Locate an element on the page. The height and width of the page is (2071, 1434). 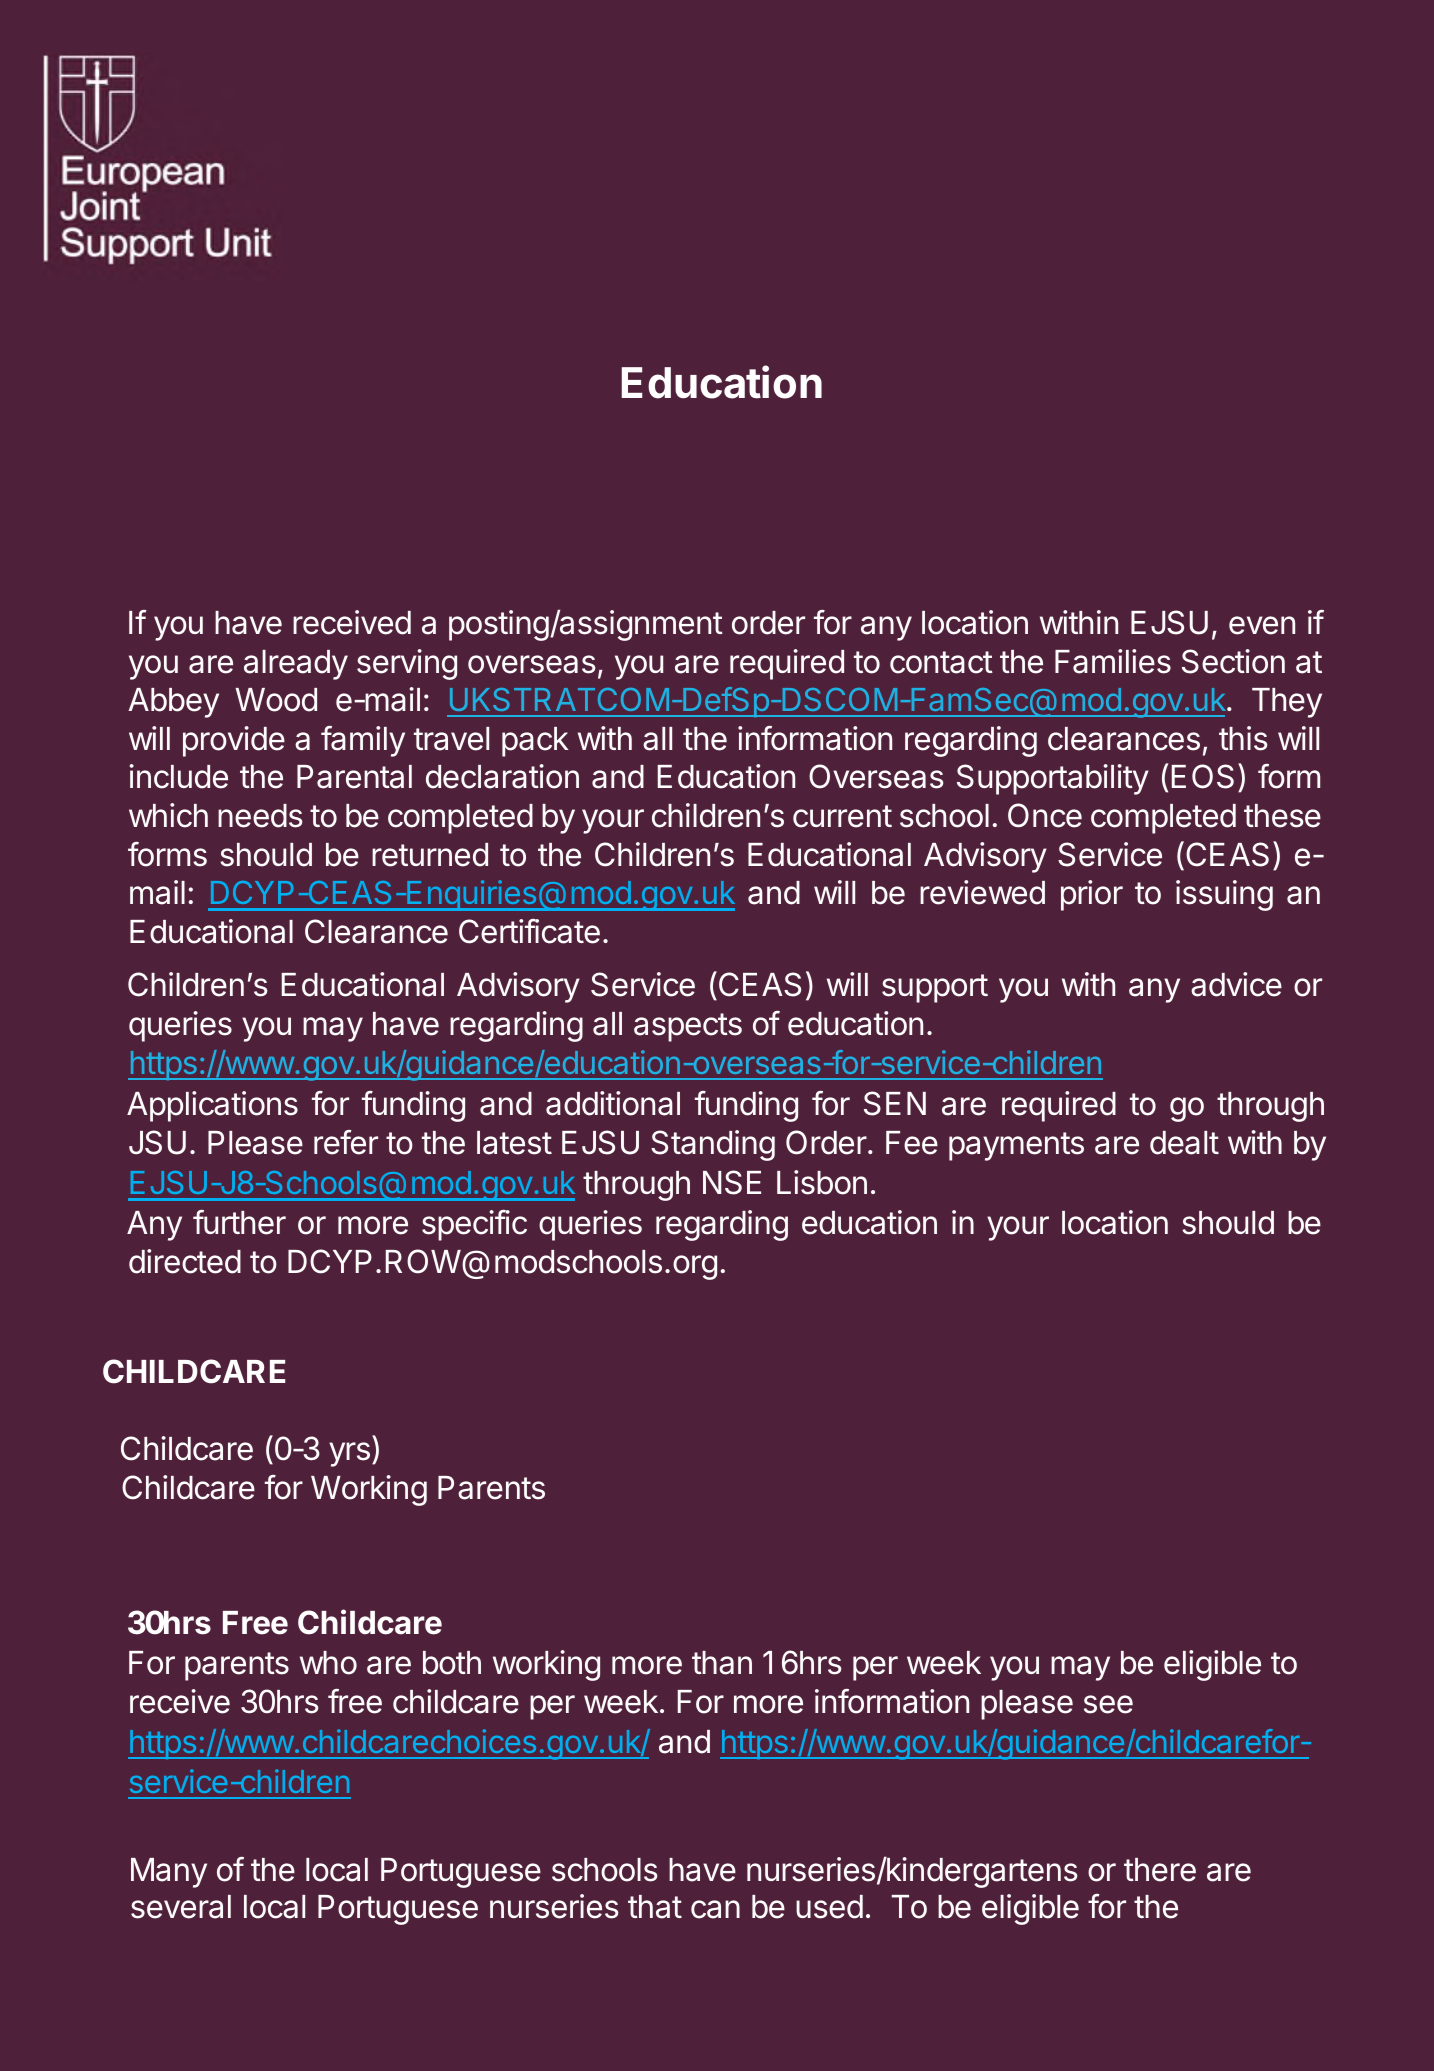
NSE is located at coordinates (732, 1182).
